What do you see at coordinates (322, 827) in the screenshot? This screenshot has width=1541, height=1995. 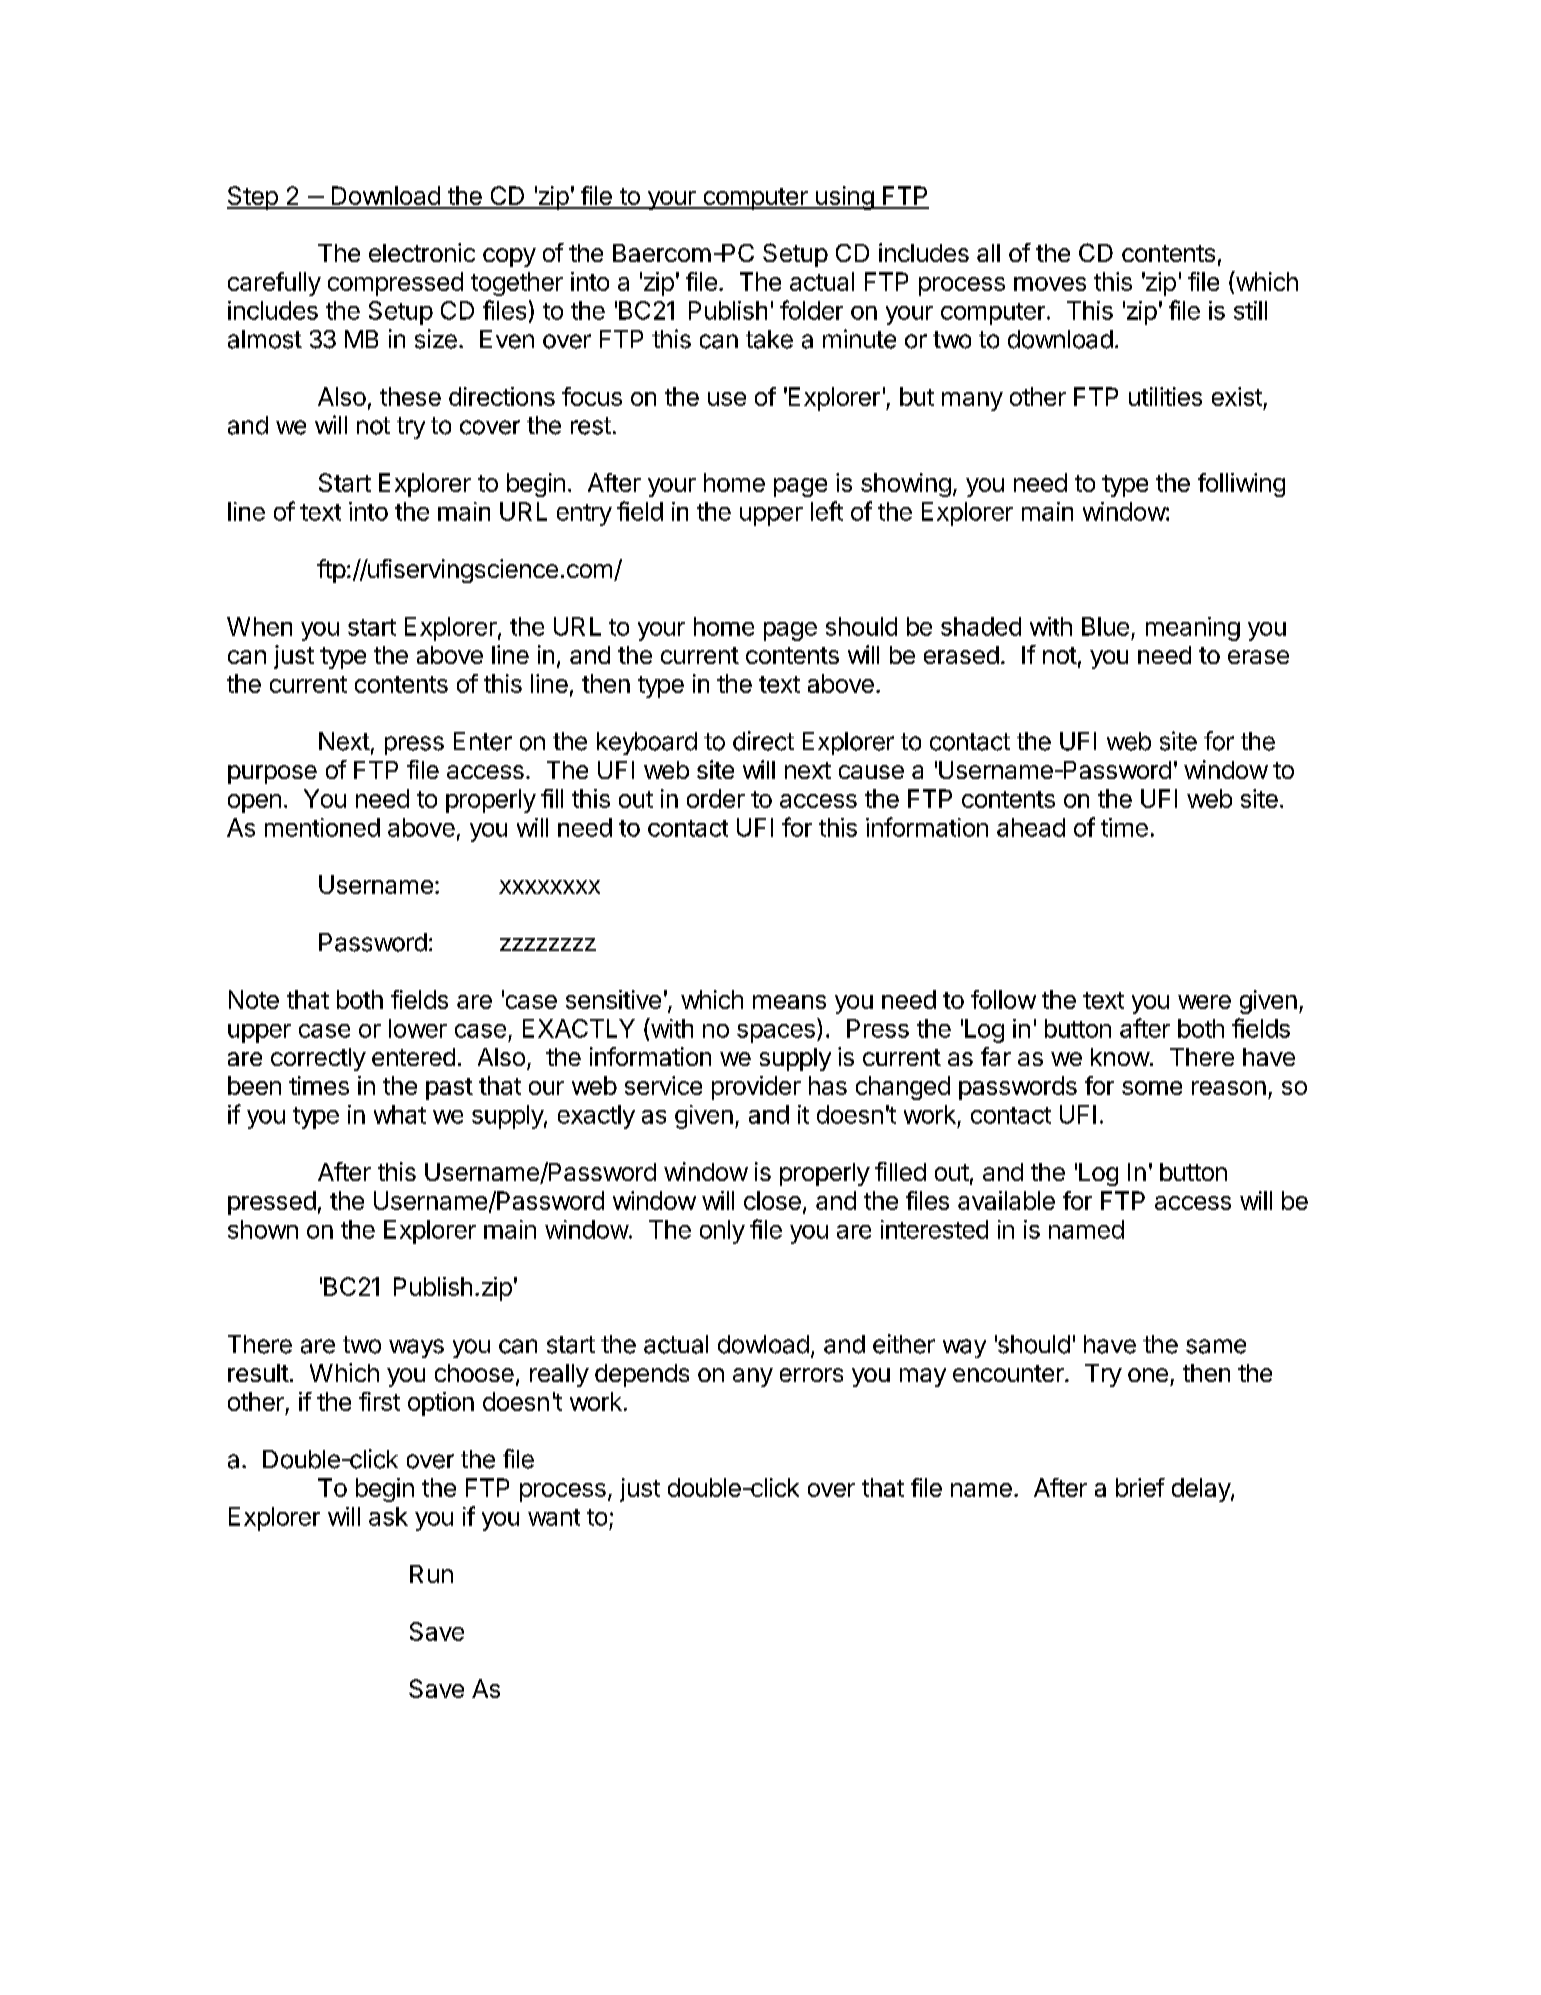 I see `mentioned` at bounding box center [322, 827].
